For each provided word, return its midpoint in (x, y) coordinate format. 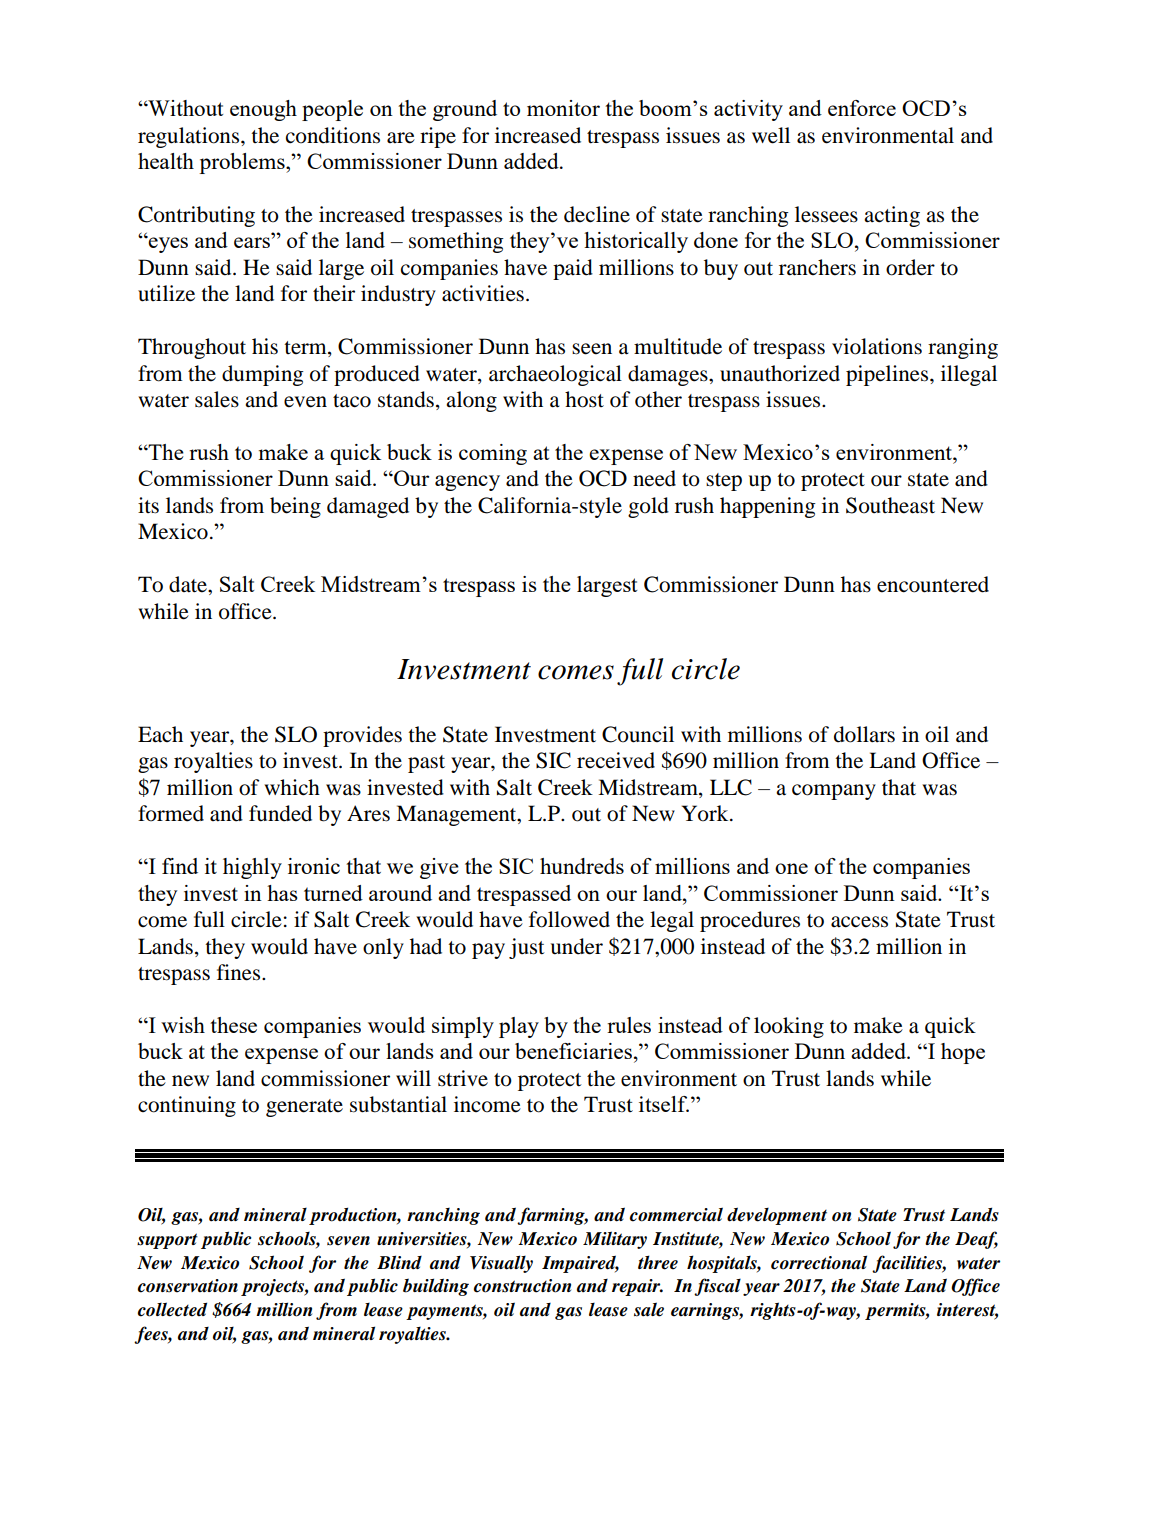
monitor (563, 108)
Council (638, 734)
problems (243, 163)
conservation (188, 1286)
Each (160, 734)
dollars (864, 734)
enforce (862, 108)
